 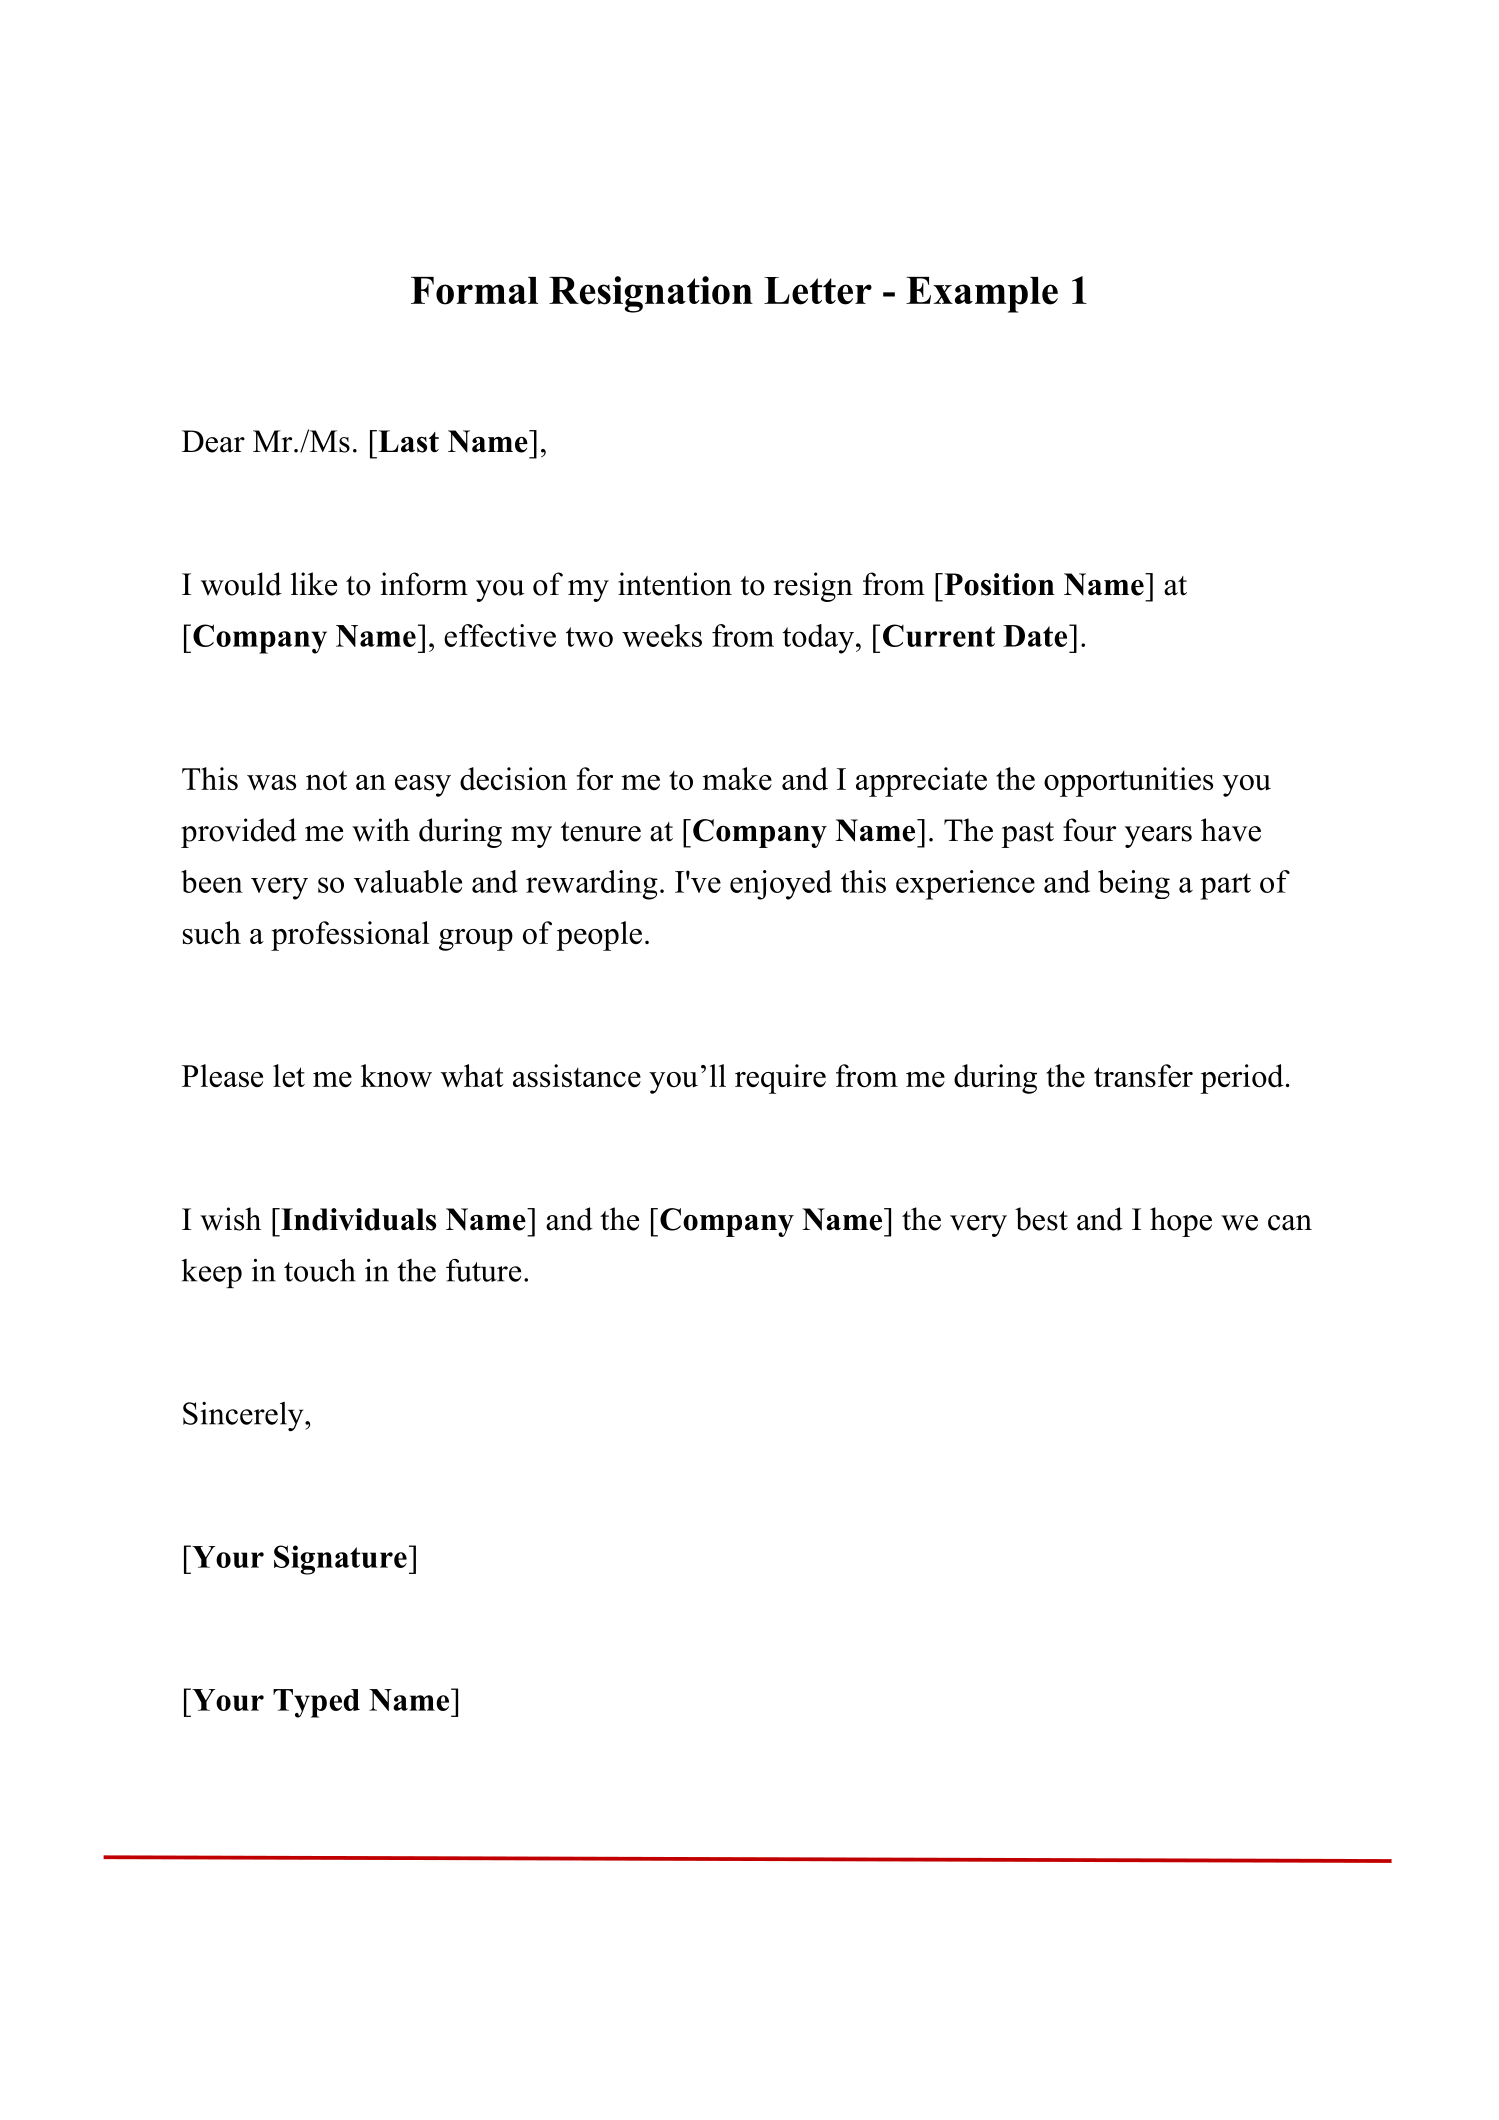 What do you see at coordinates (818, 291) in the image?
I see `Letter` at bounding box center [818, 291].
